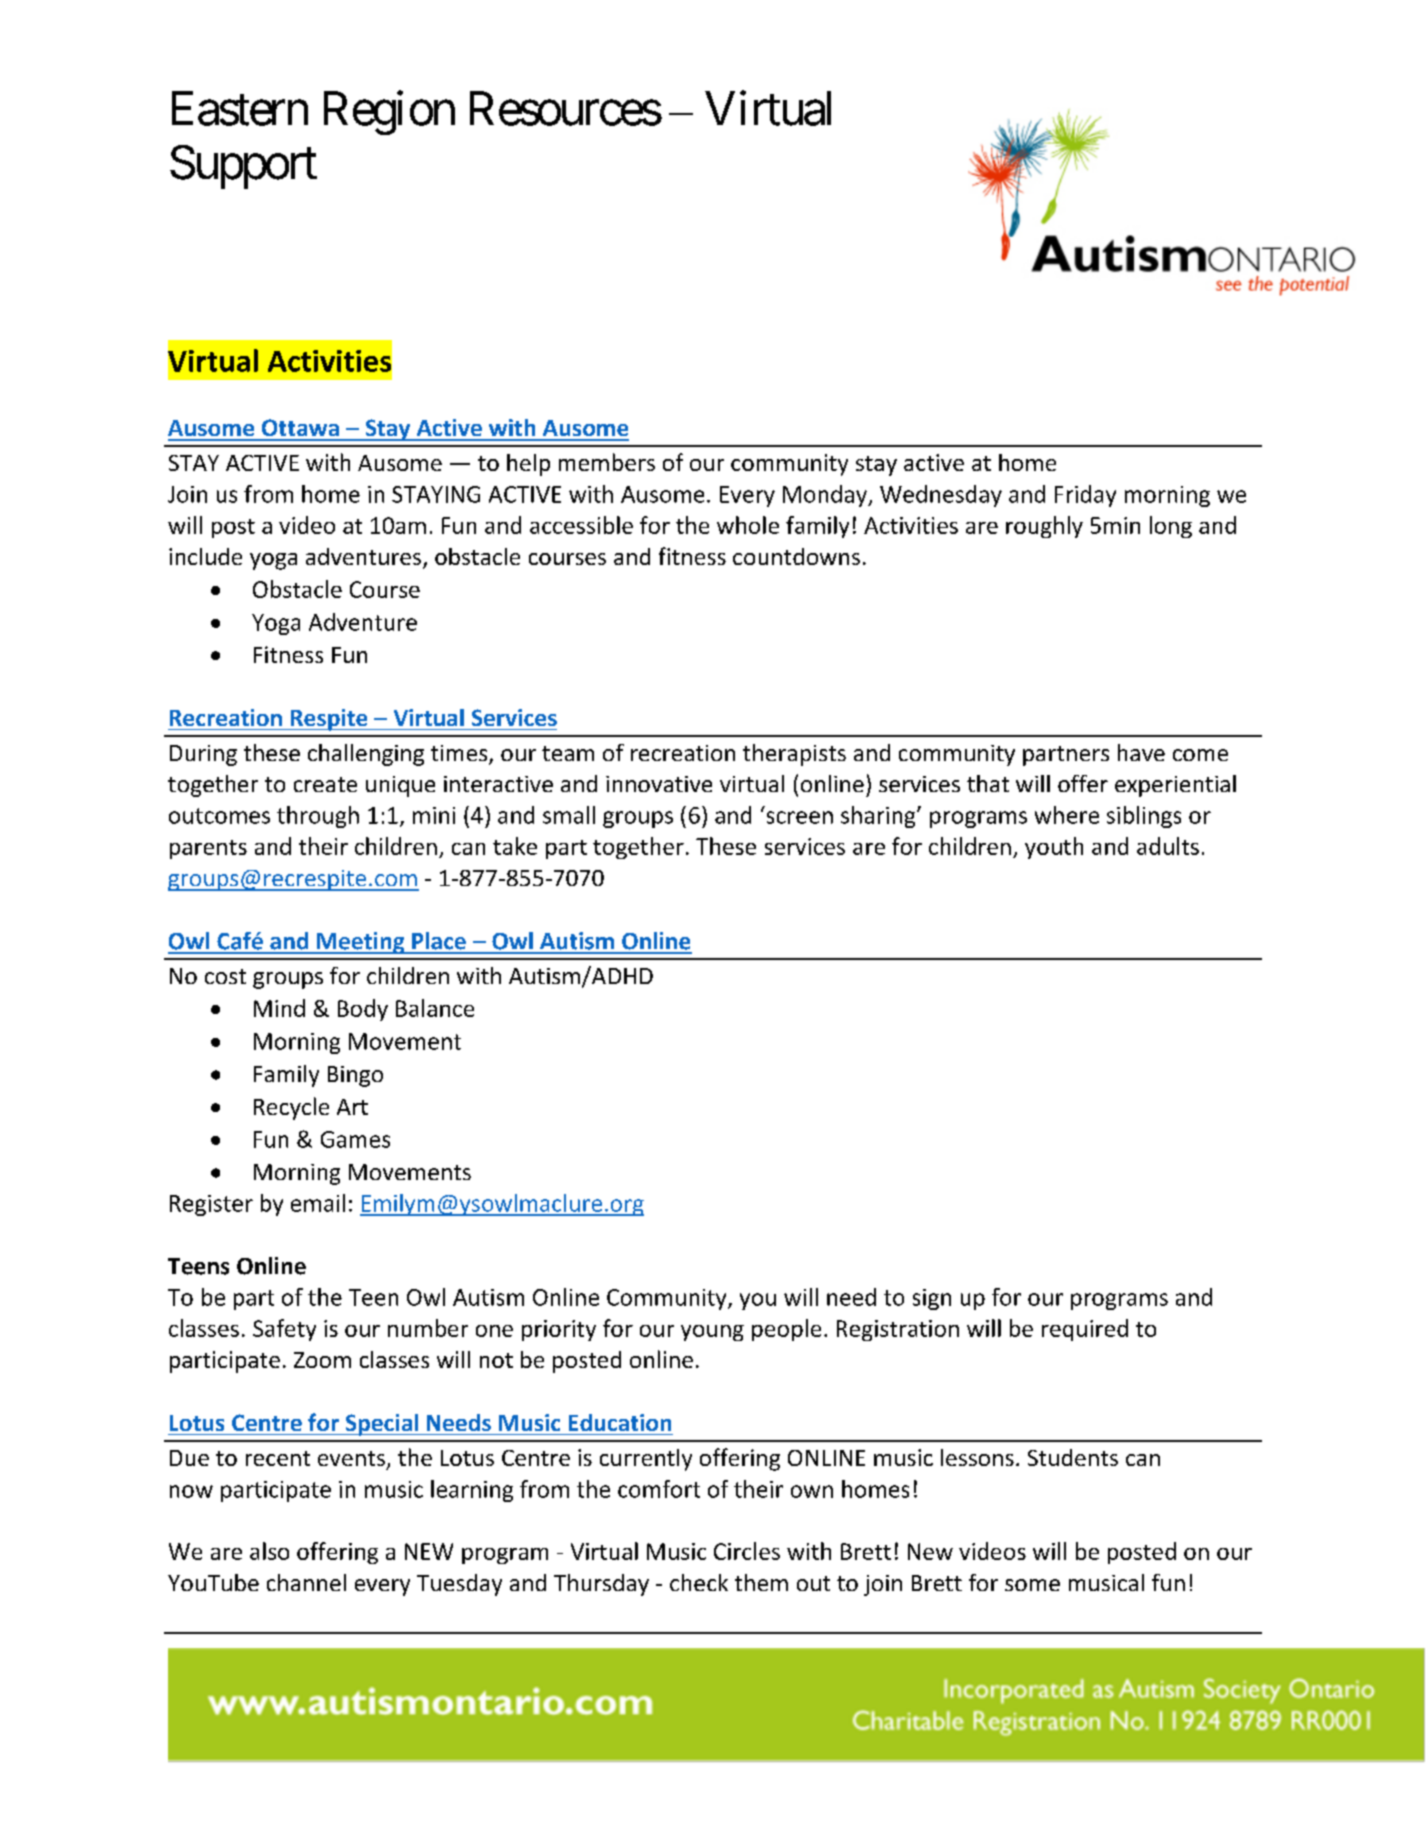 This screenshot has width=1426, height=1846. I want to click on Recycle, so click(291, 1108).
